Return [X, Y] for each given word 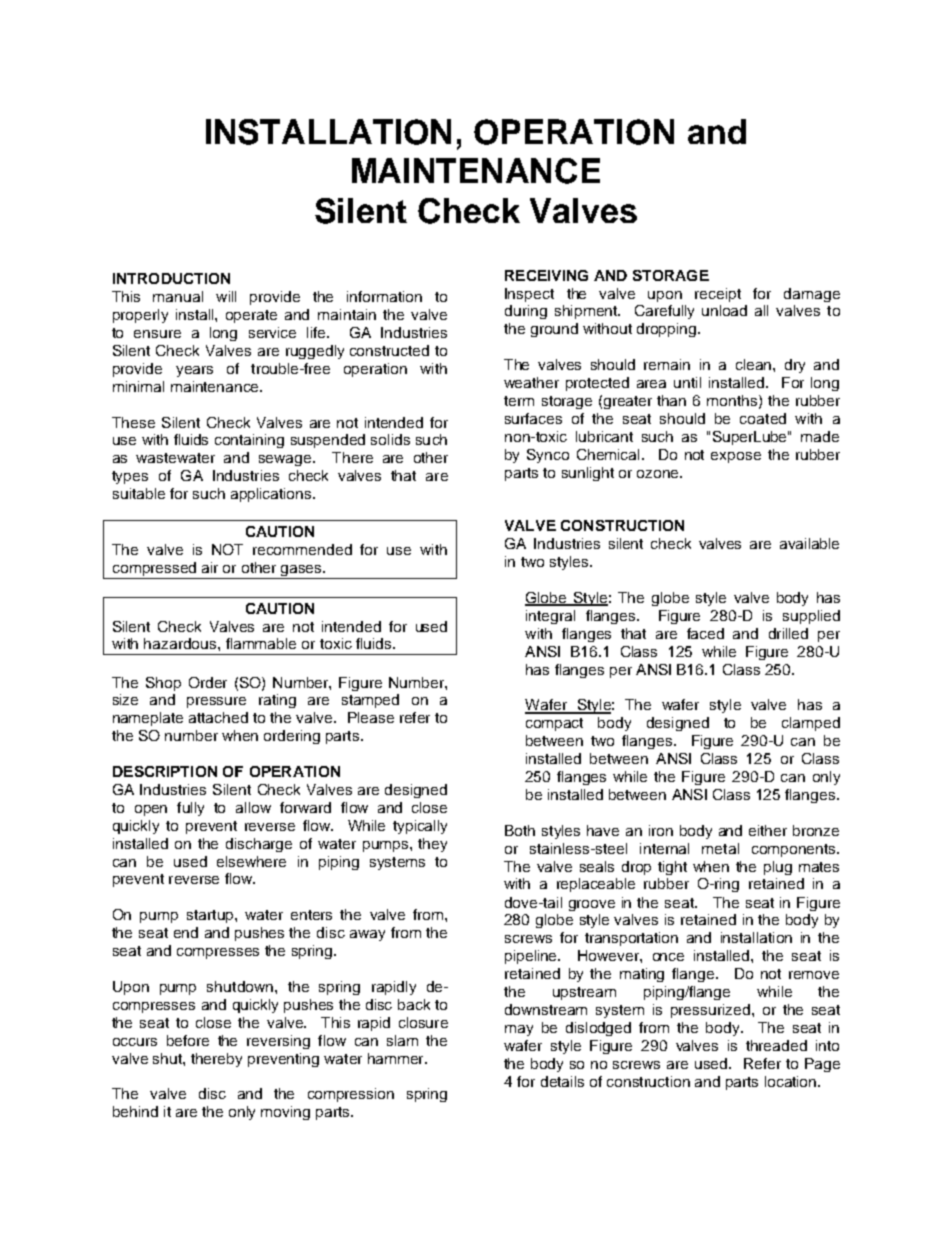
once [668, 957]
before [188, 1040]
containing [249, 441]
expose [736, 457]
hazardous [181, 643]
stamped [370, 701]
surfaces [533, 418]
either [768, 830]
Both [520, 830]
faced [705, 633]
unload [724, 310]
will [226, 296]
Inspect [529, 295]
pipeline [532, 957]
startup [211, 916]
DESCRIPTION [165, 771]
